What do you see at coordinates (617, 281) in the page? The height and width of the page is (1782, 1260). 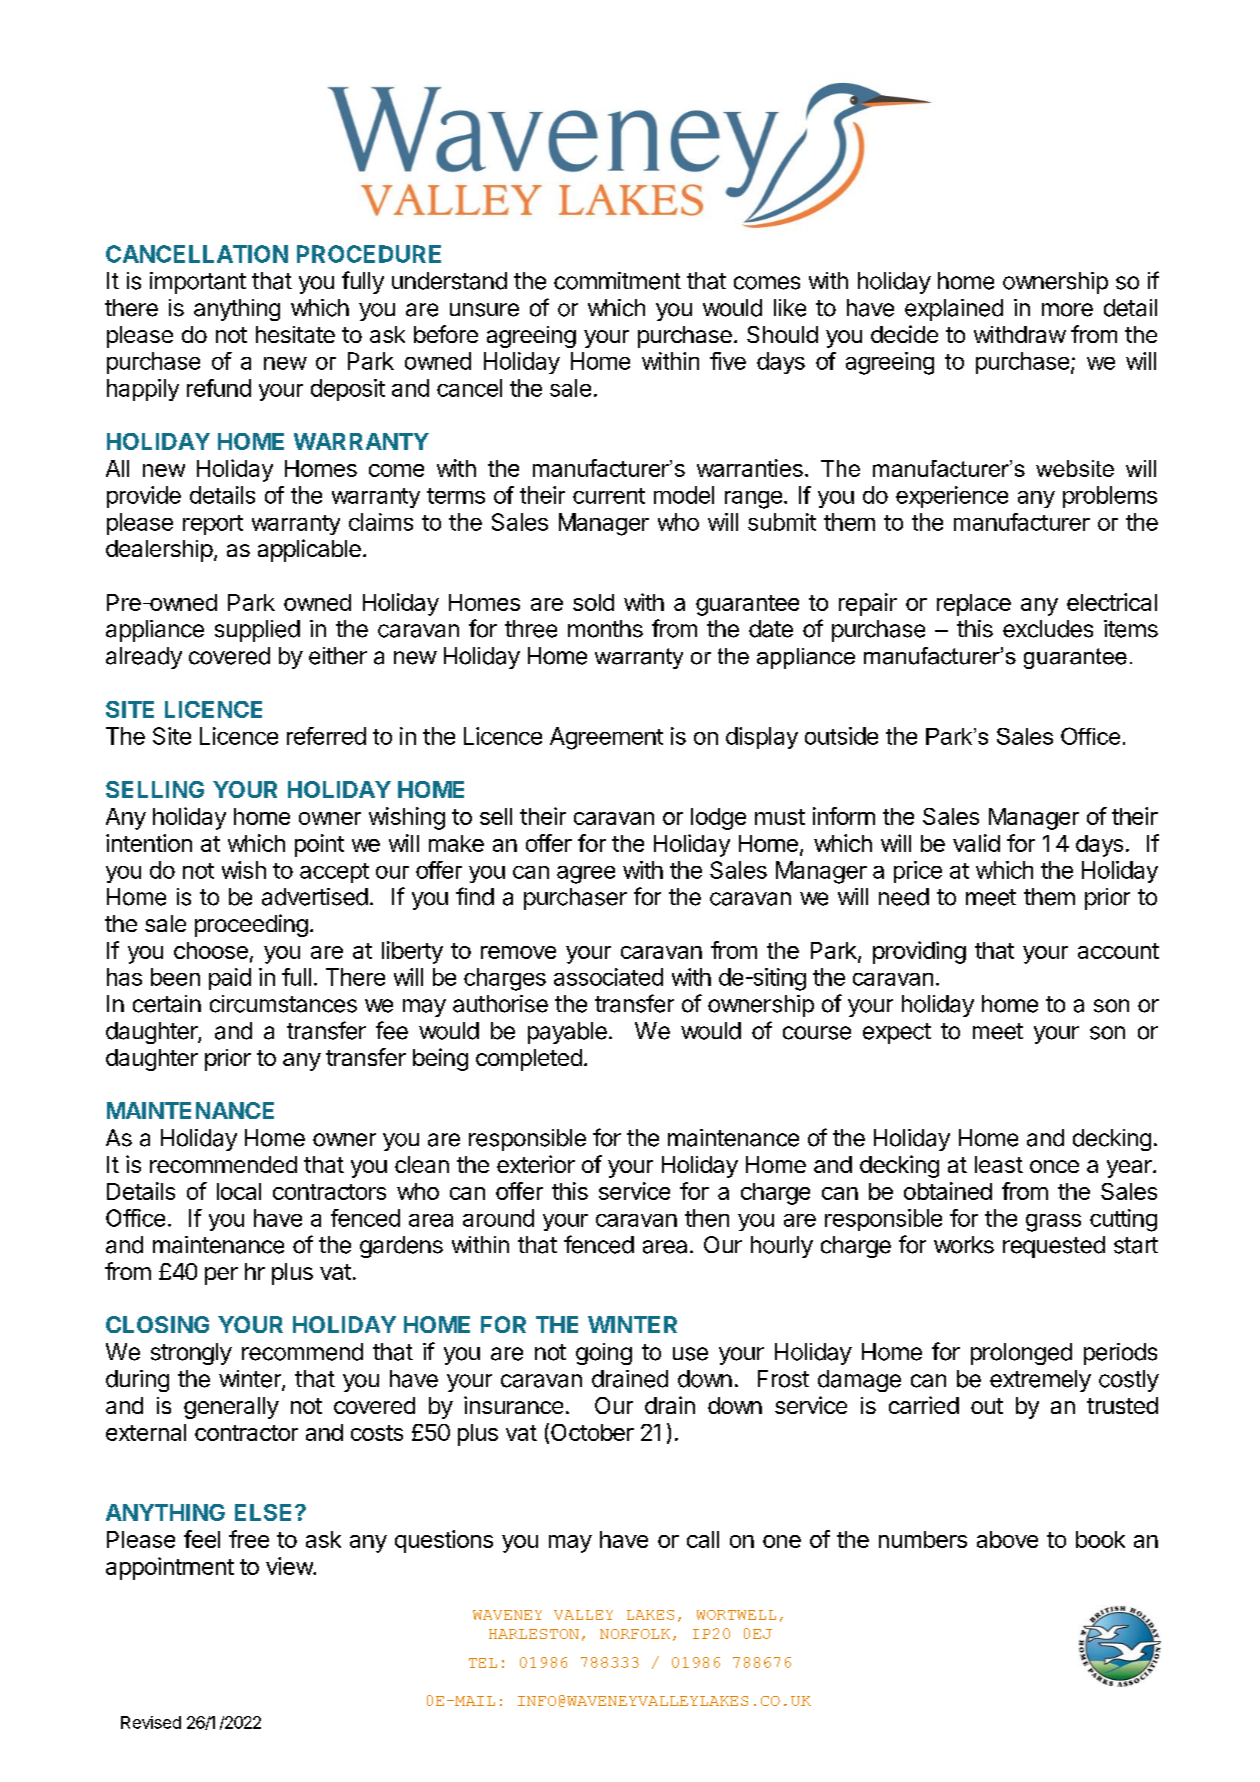 I see `commitment` at bounding box center [617, 281].
